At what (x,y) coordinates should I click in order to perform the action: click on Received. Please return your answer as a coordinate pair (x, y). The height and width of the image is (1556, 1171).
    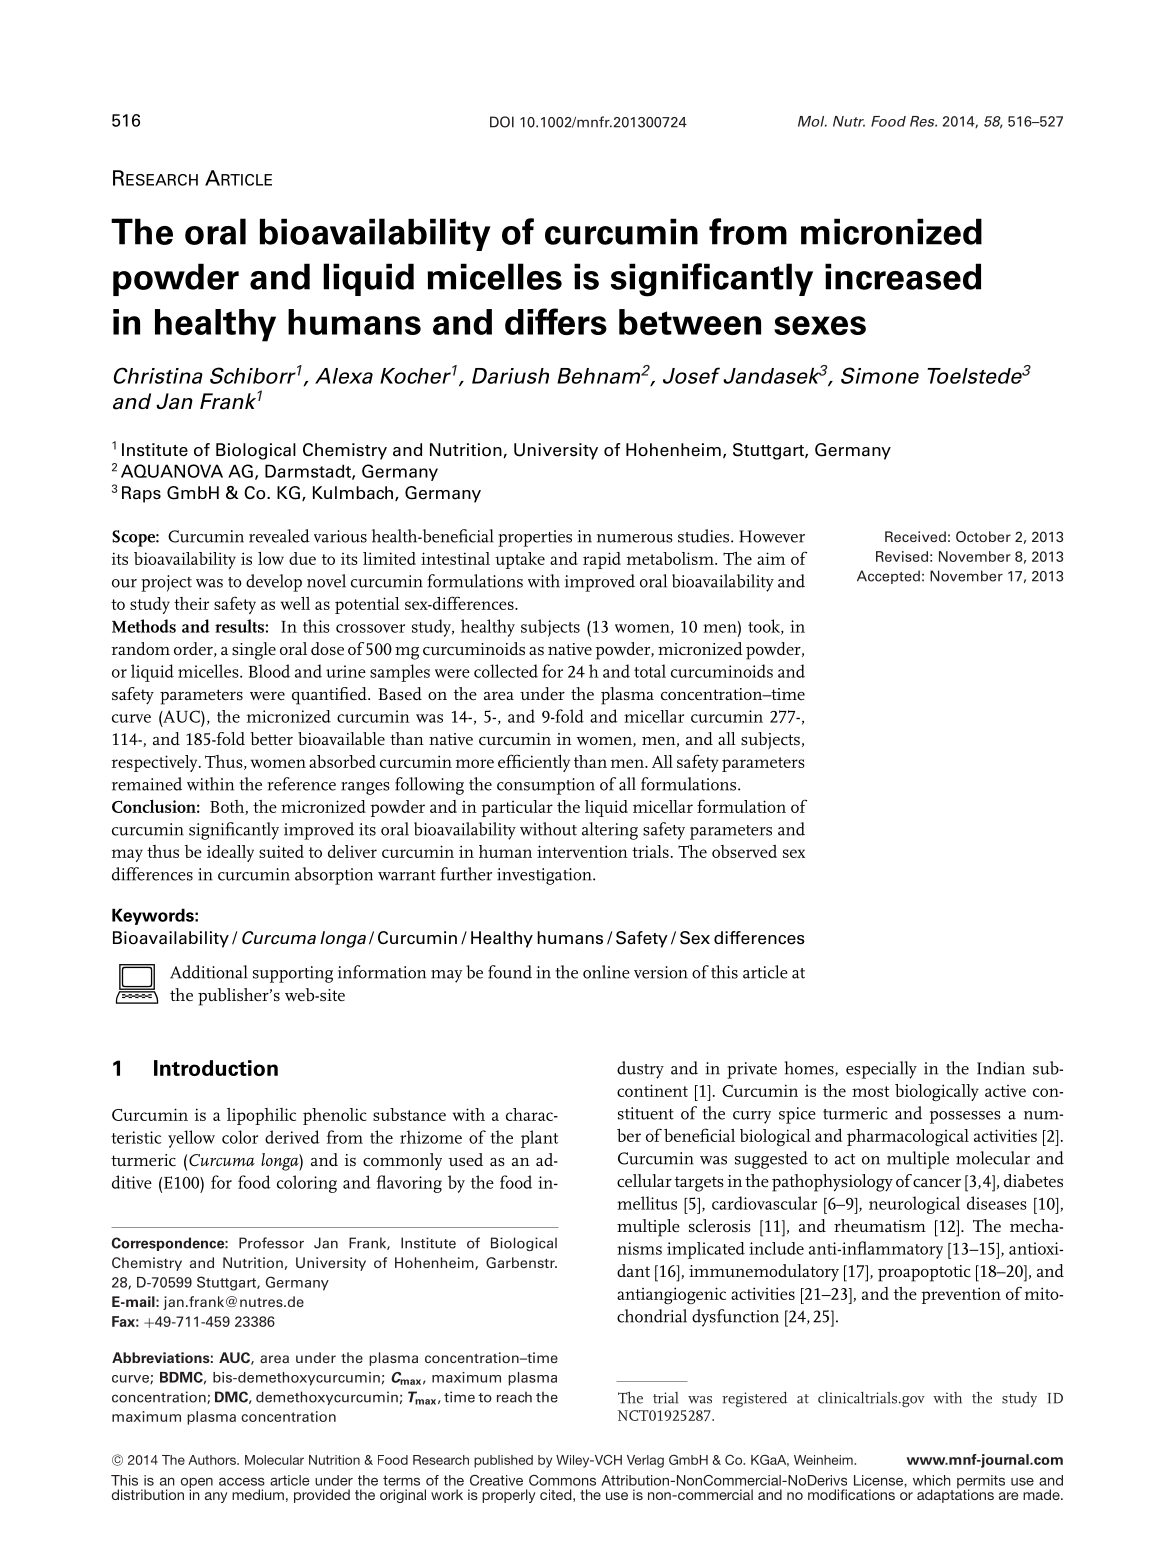
    Looking at the image, I should click on (915, 536).
